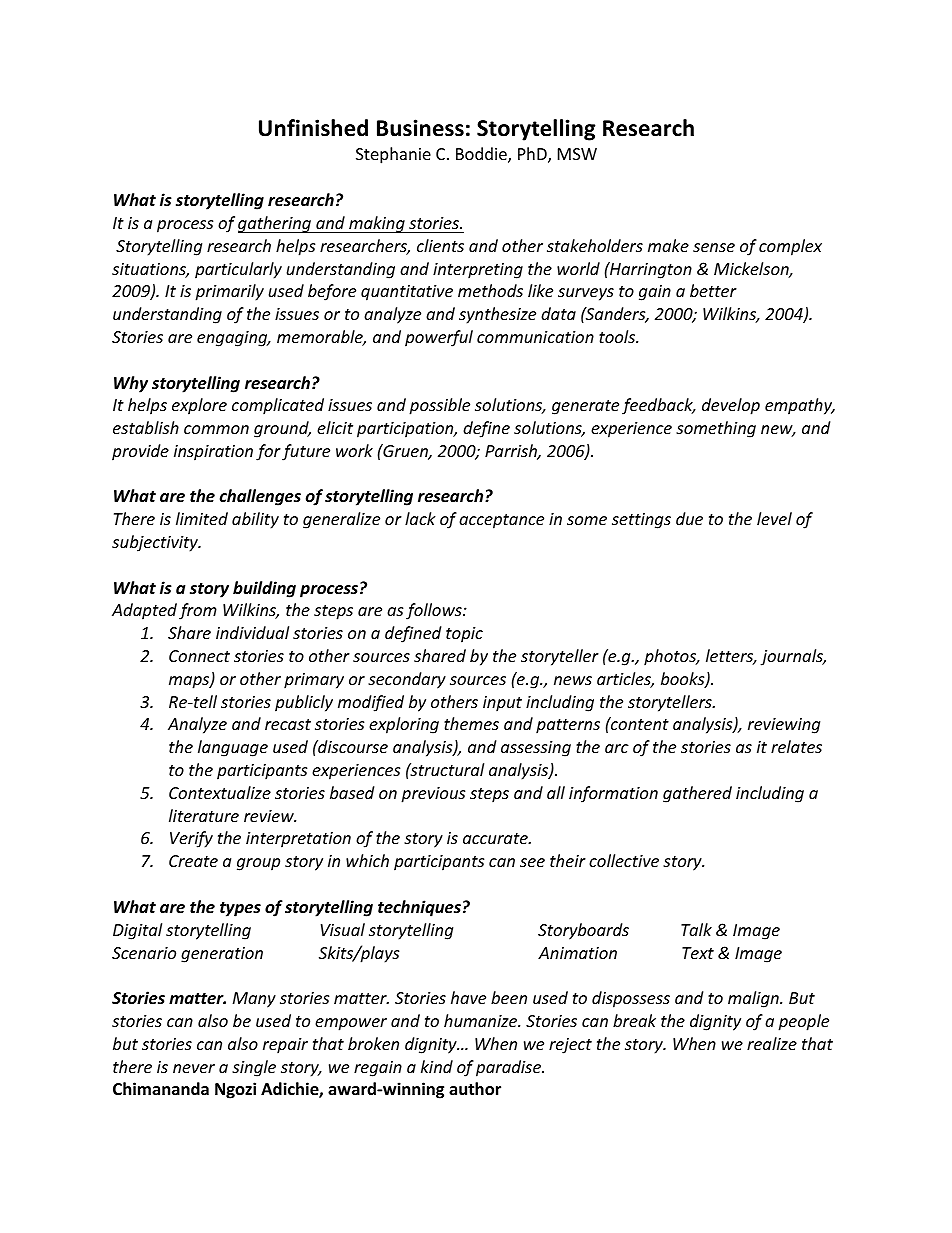 This screenshot has height=1233, width=952. What do you see at coordinates (731, 406) in the screenshot?
I see `develop` at bounding box center [731, 406].
